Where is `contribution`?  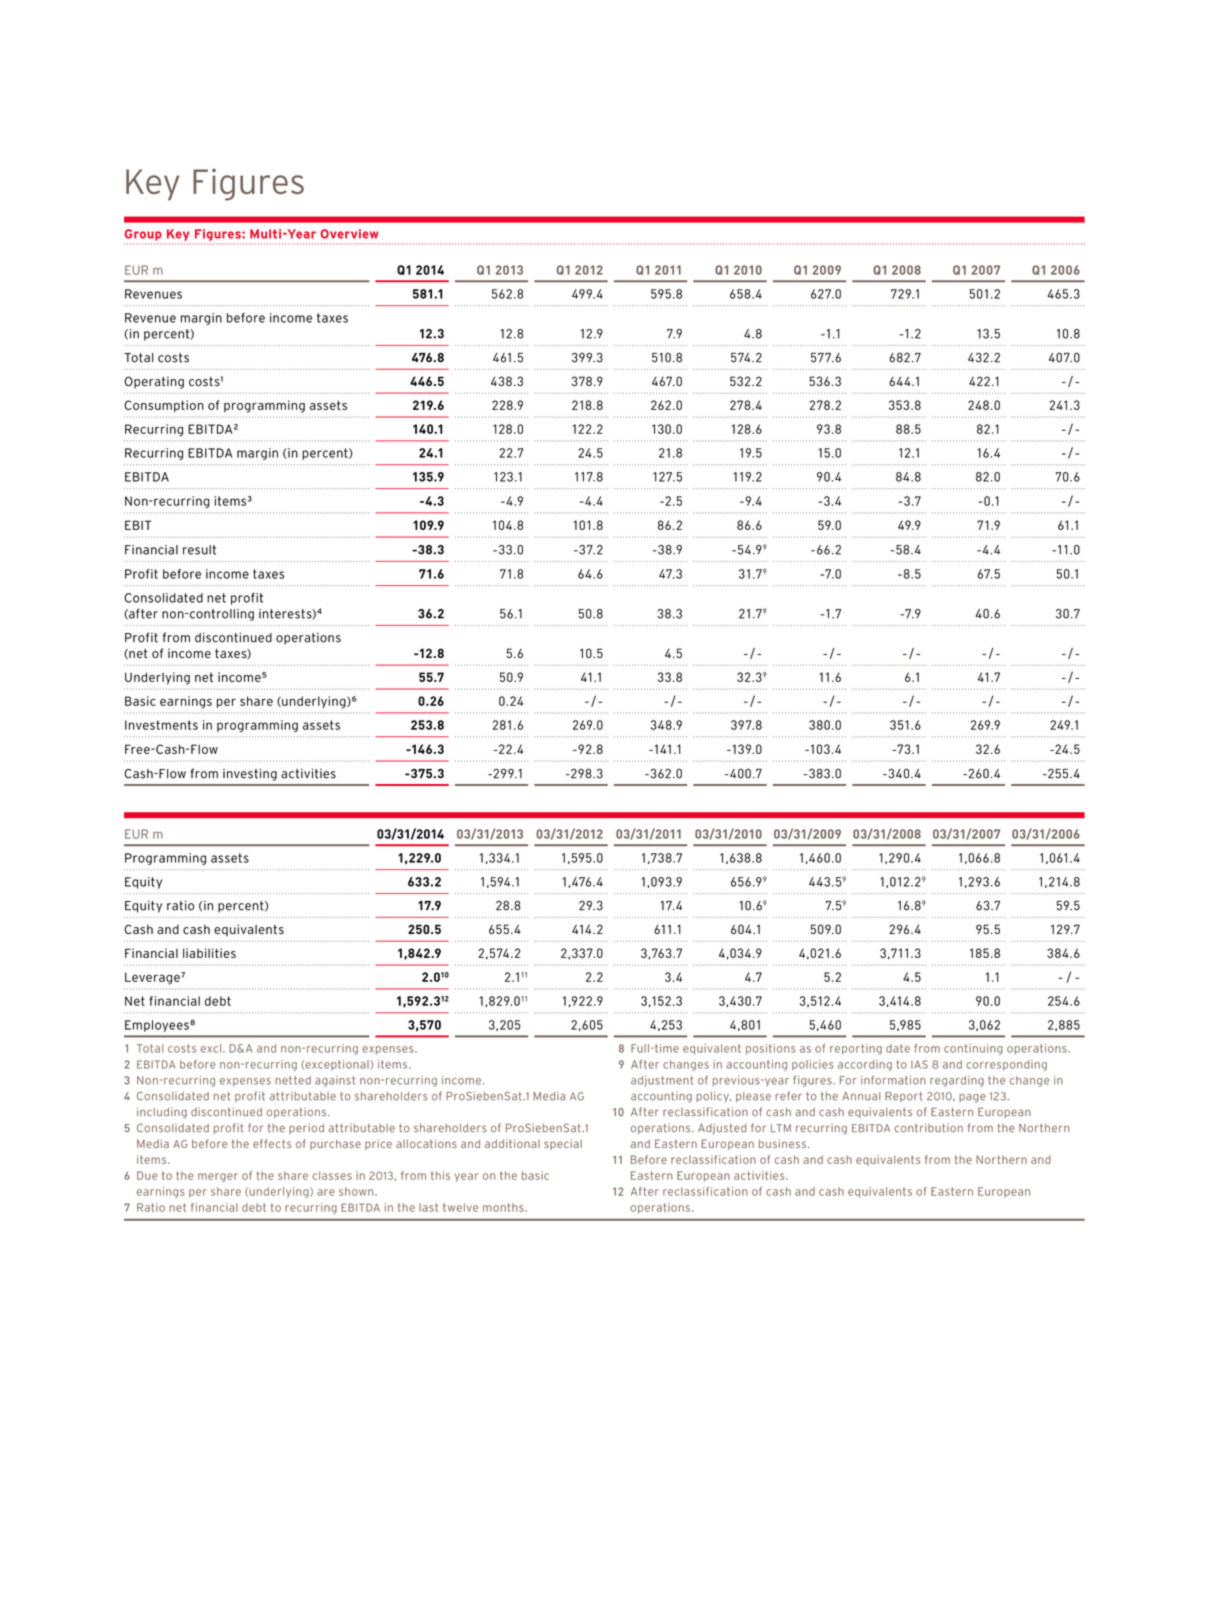 contribution is located at coordinates (929, 1128).
